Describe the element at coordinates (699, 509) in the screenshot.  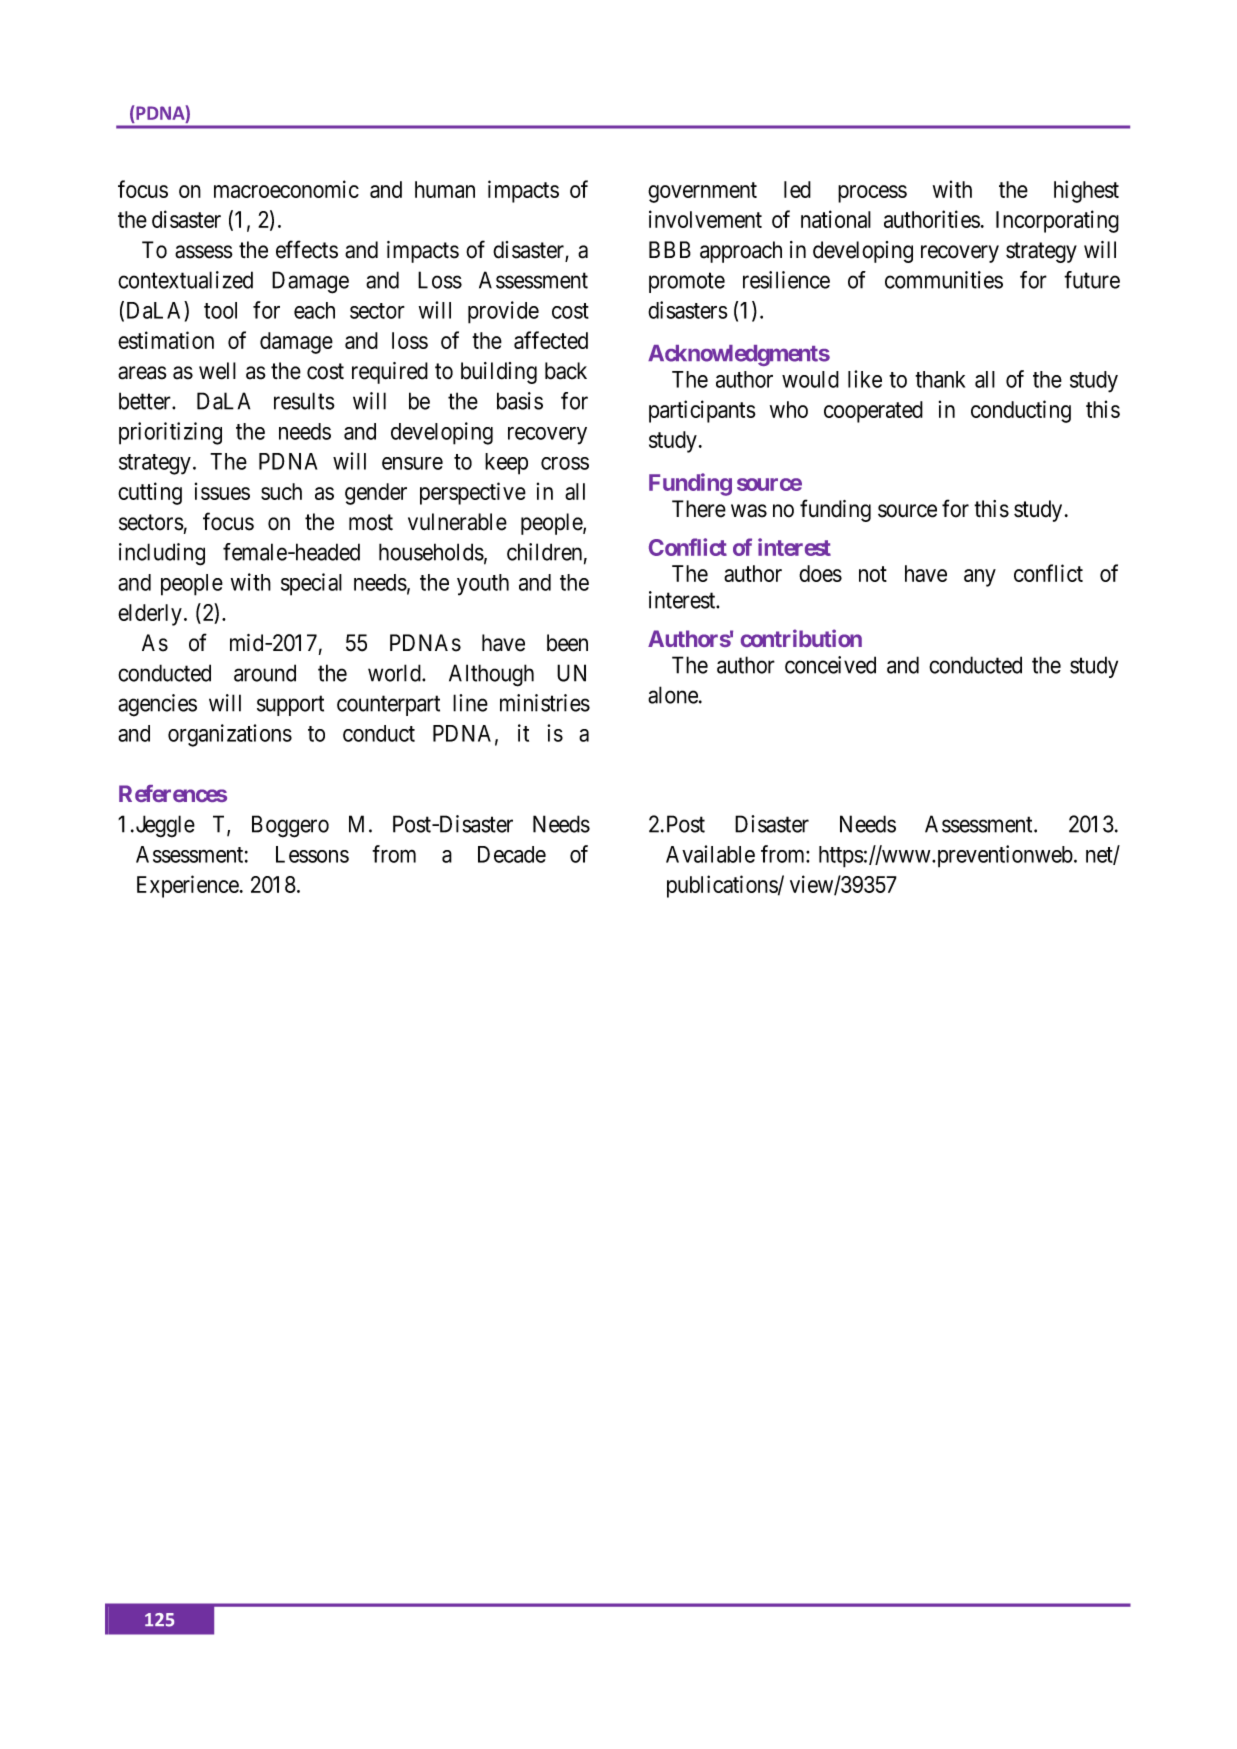
I see `There` at that location.
